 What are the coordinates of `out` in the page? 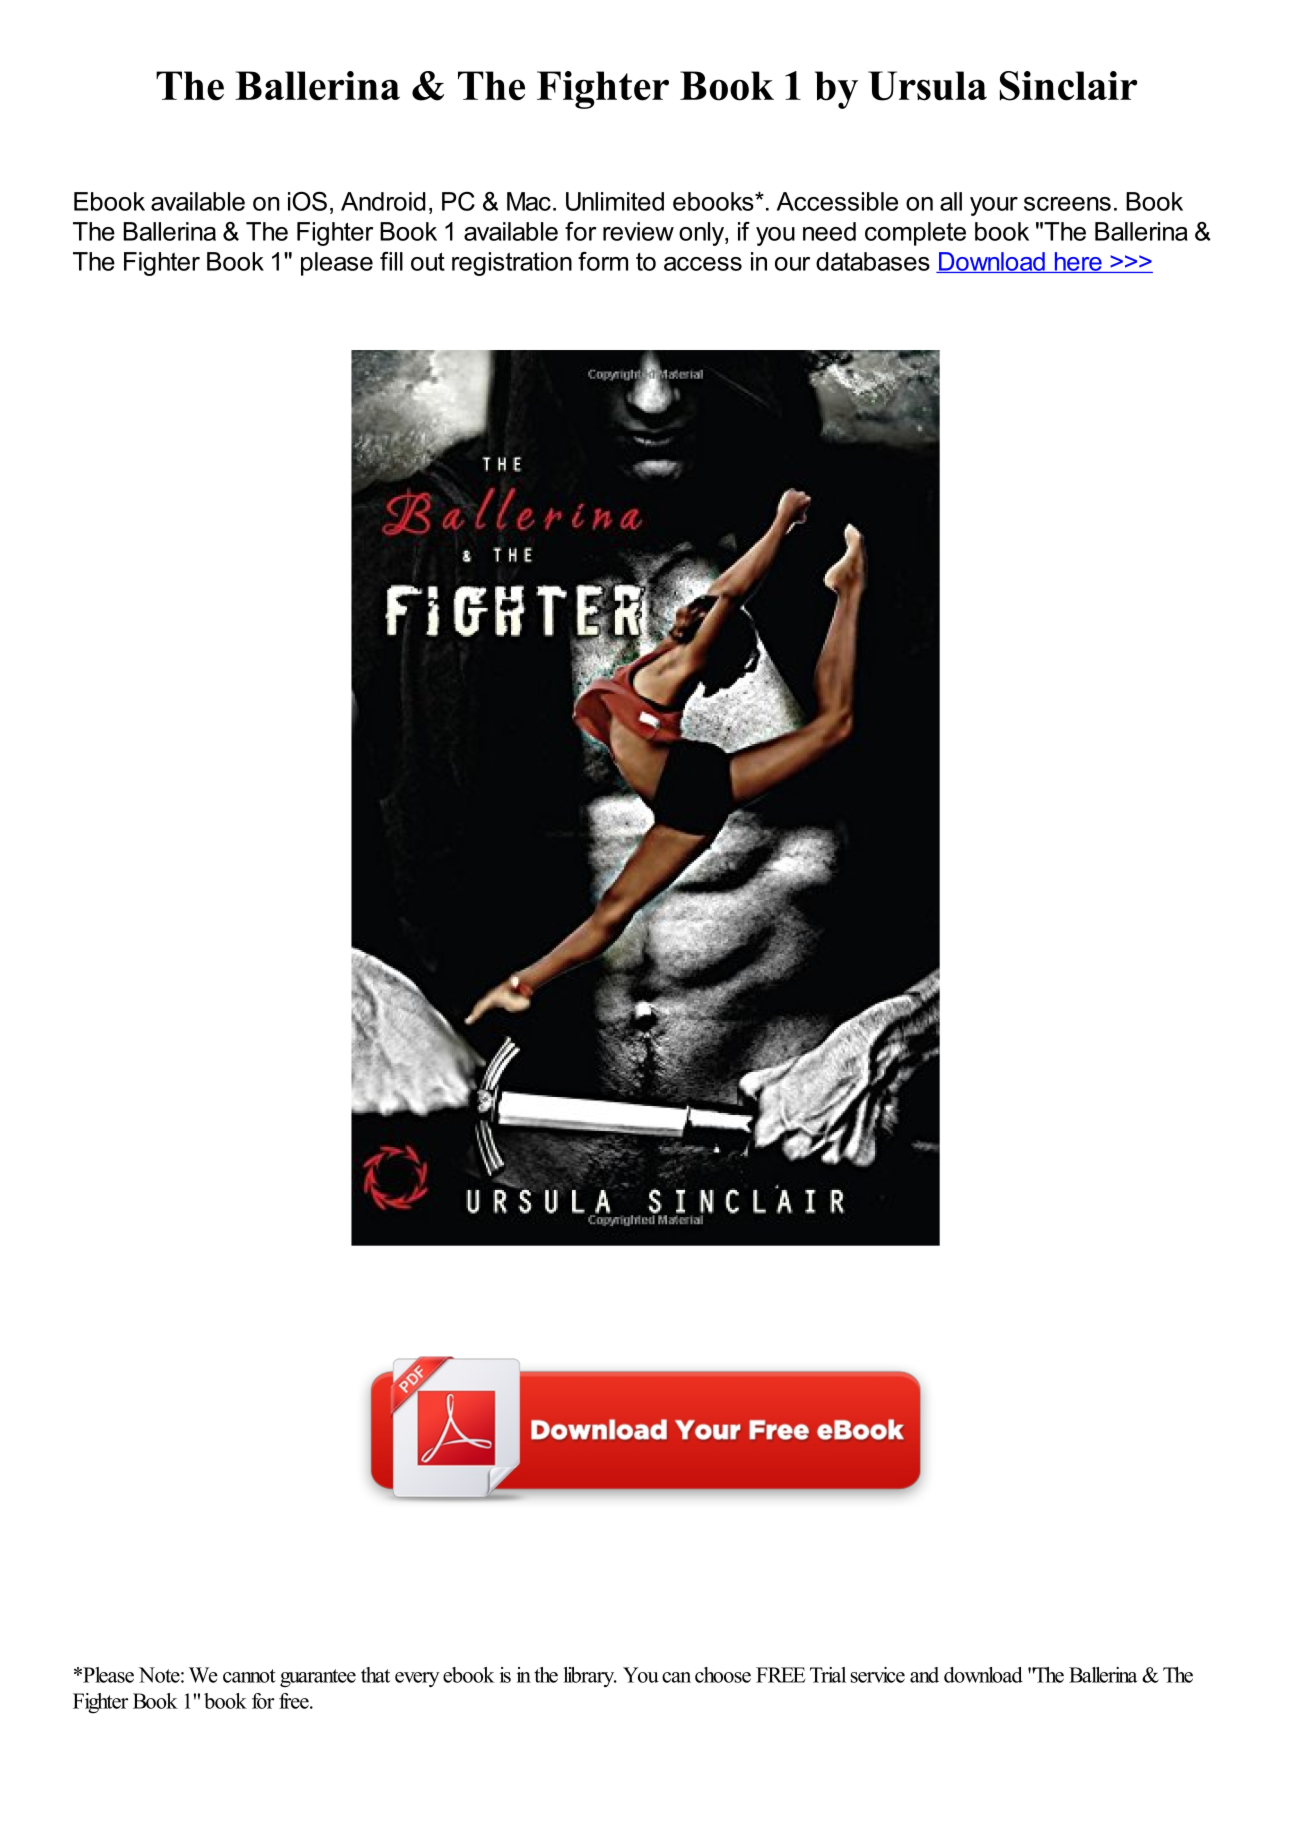 It's located at (428, 262).
